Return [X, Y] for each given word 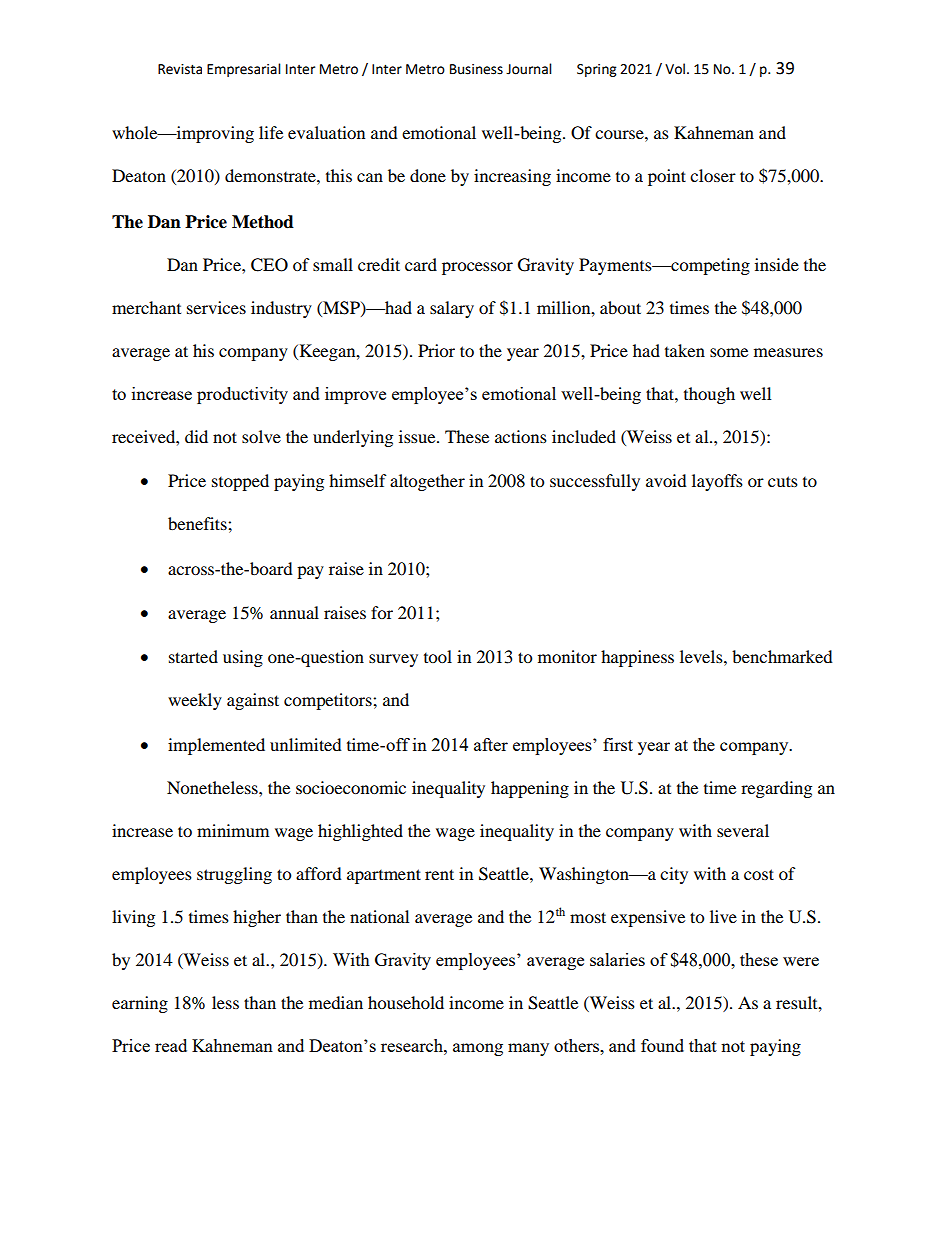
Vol [675, 69]
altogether [427, 482]
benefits [198, 523]
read [171, 1045]
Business [476, 69]
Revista [180, 69]
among [478, 1049]
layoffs [717, 482]
